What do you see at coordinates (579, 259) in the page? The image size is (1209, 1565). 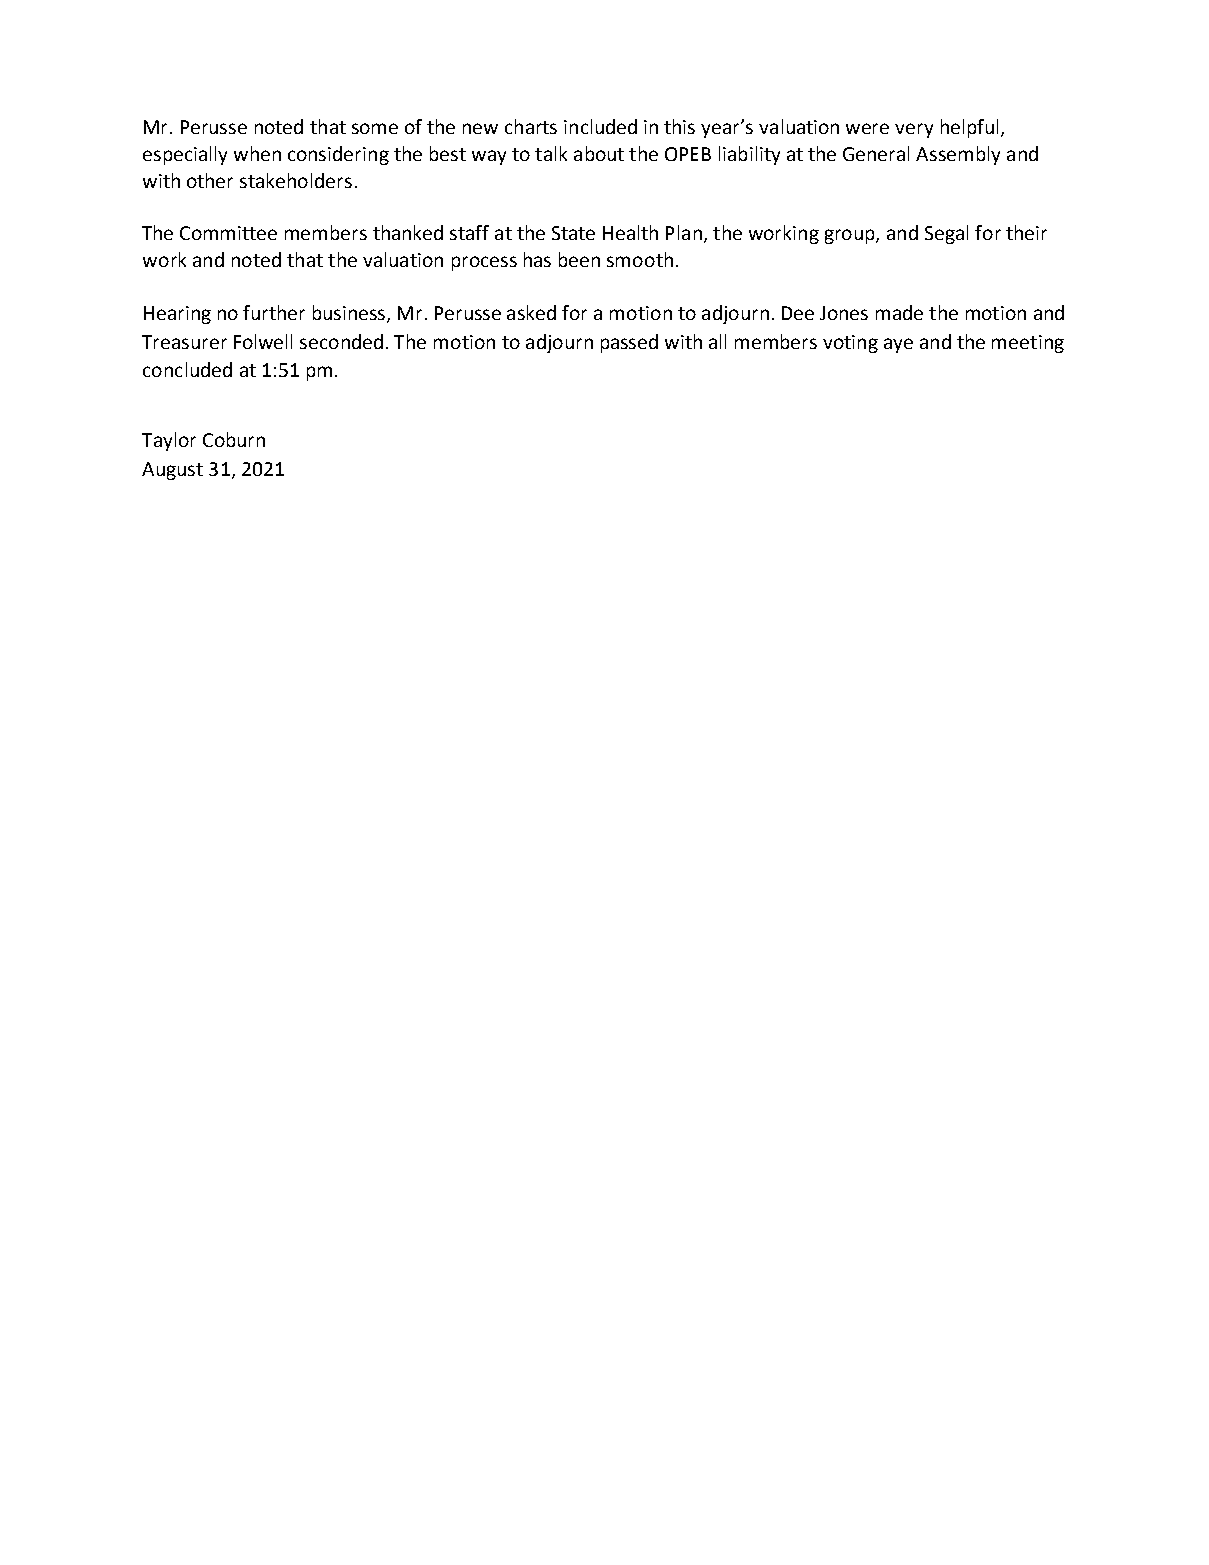 I see `been` at bounding box center [579, 259].
